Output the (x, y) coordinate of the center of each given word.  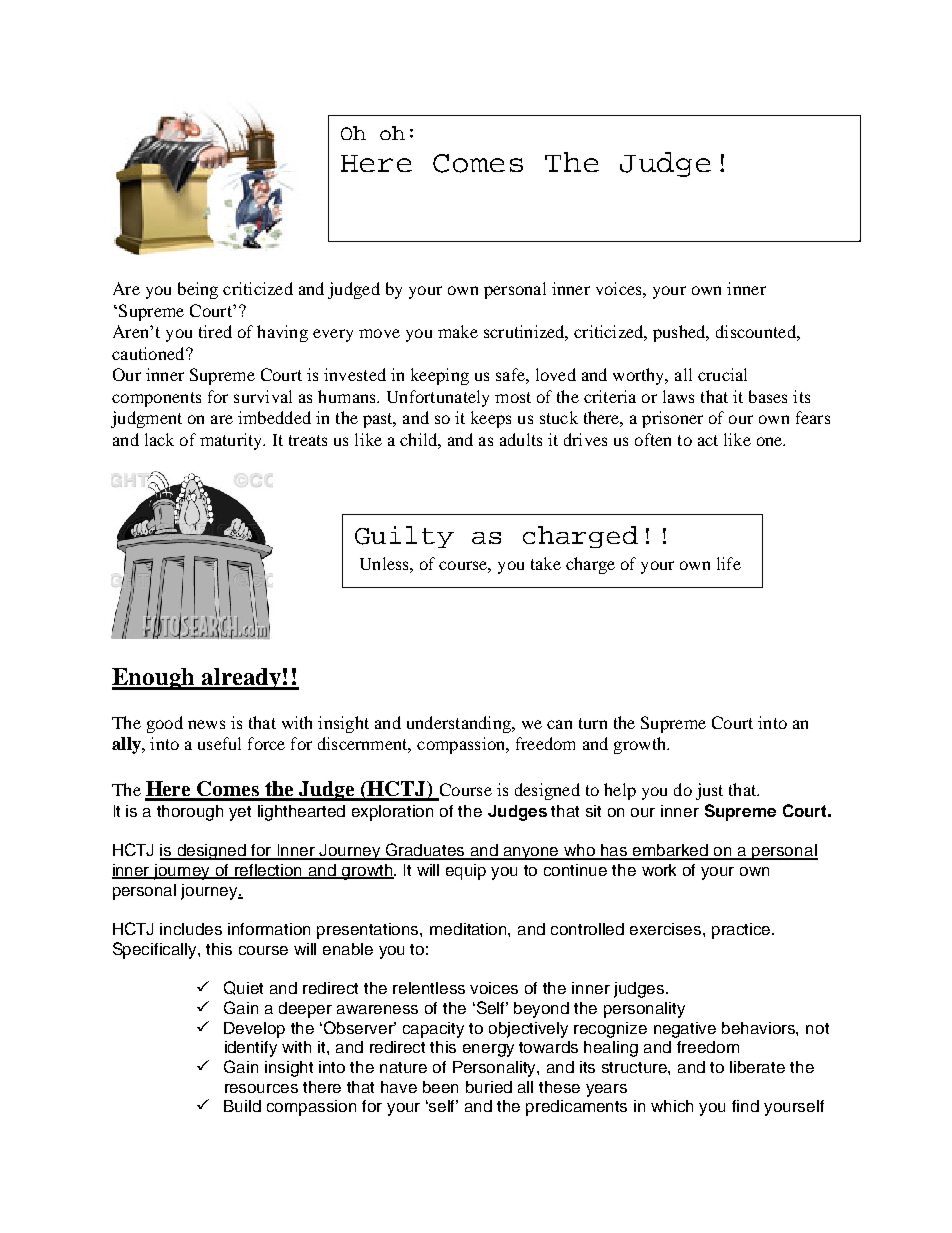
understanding (460, 724)
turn (593, 723)
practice (743, 931)
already (241, 679)
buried (489, 1087)
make (458, 331)
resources (261, 1088)
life (729, 563)
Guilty (404, 537)
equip (466, 872)
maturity (232, 441)
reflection (269, 871)
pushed (680, 333)
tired (215, 331)
